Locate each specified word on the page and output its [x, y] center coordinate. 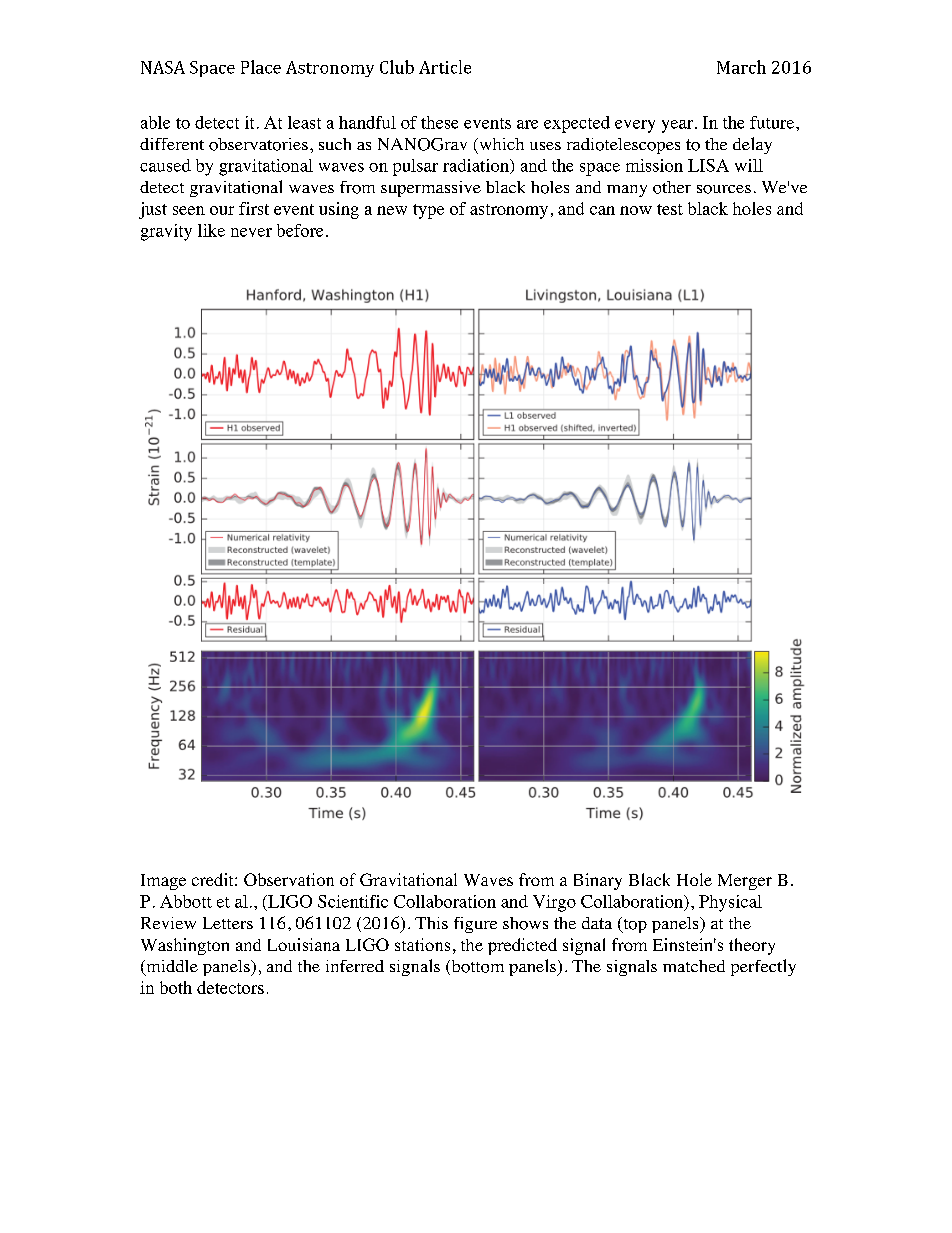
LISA [708, 165]
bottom [476, 967]
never [251, 232]
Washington [185, 946]
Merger [745, 882]
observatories [258, 144]
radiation [477, 166]
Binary [598, 881]
